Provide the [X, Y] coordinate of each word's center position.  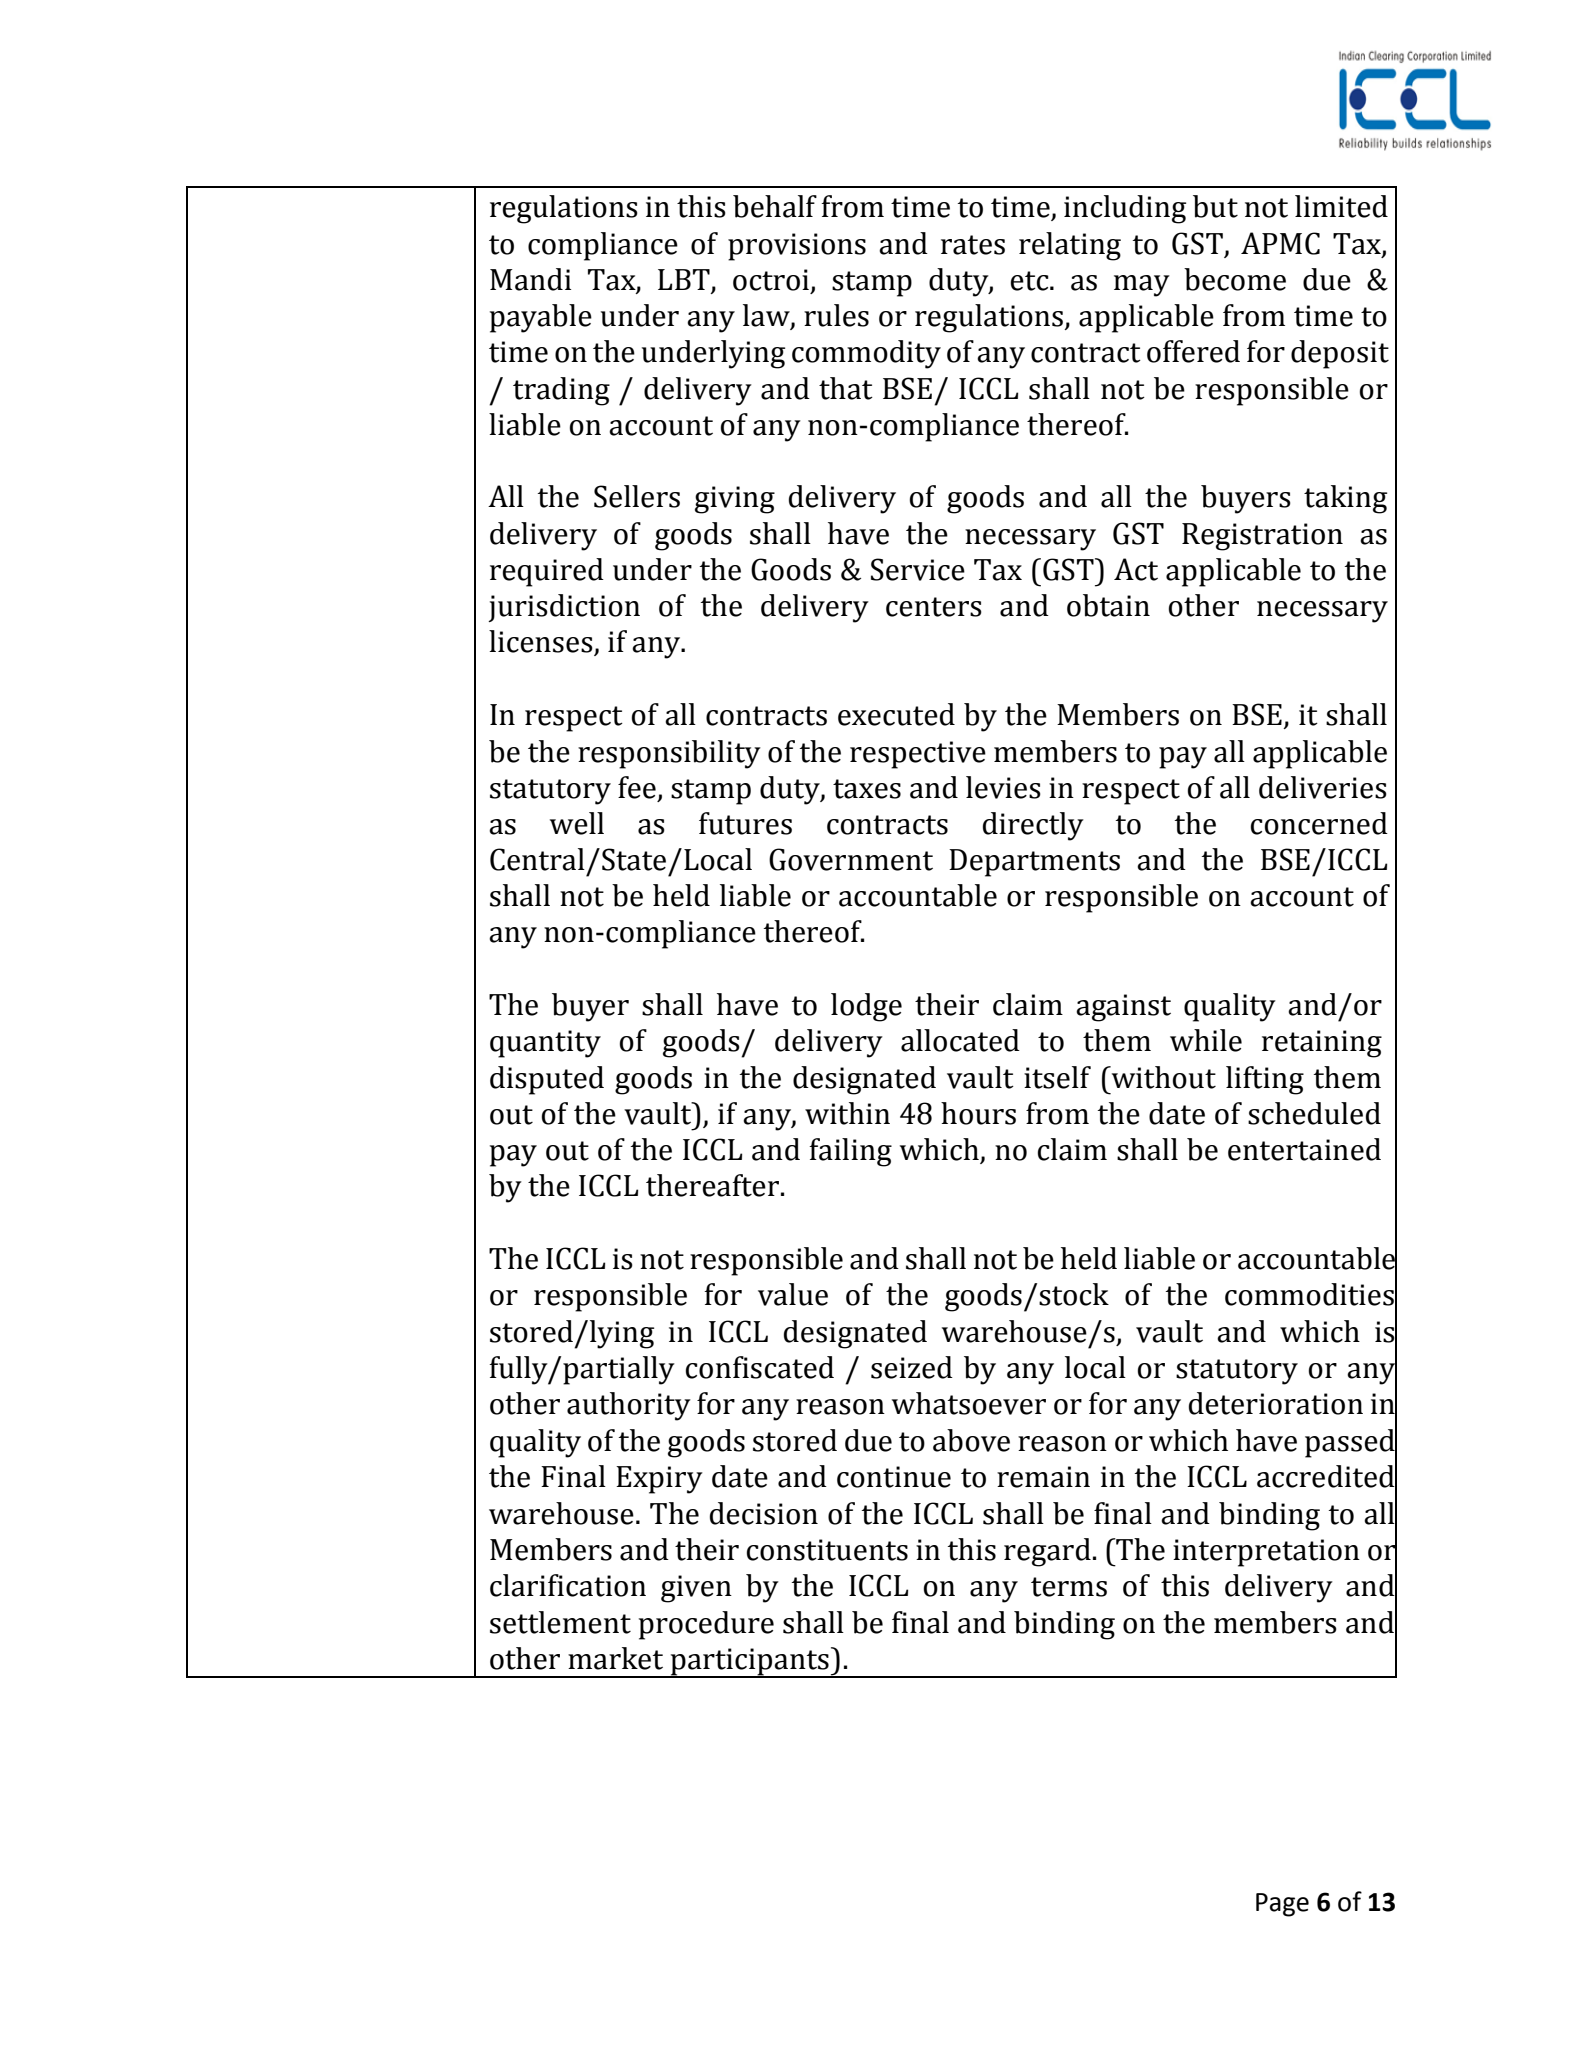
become [1235, 279]
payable [541, 318]
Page [1282, 1905]
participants [749, 1663]
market [615, 1658]
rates [973, 245]
